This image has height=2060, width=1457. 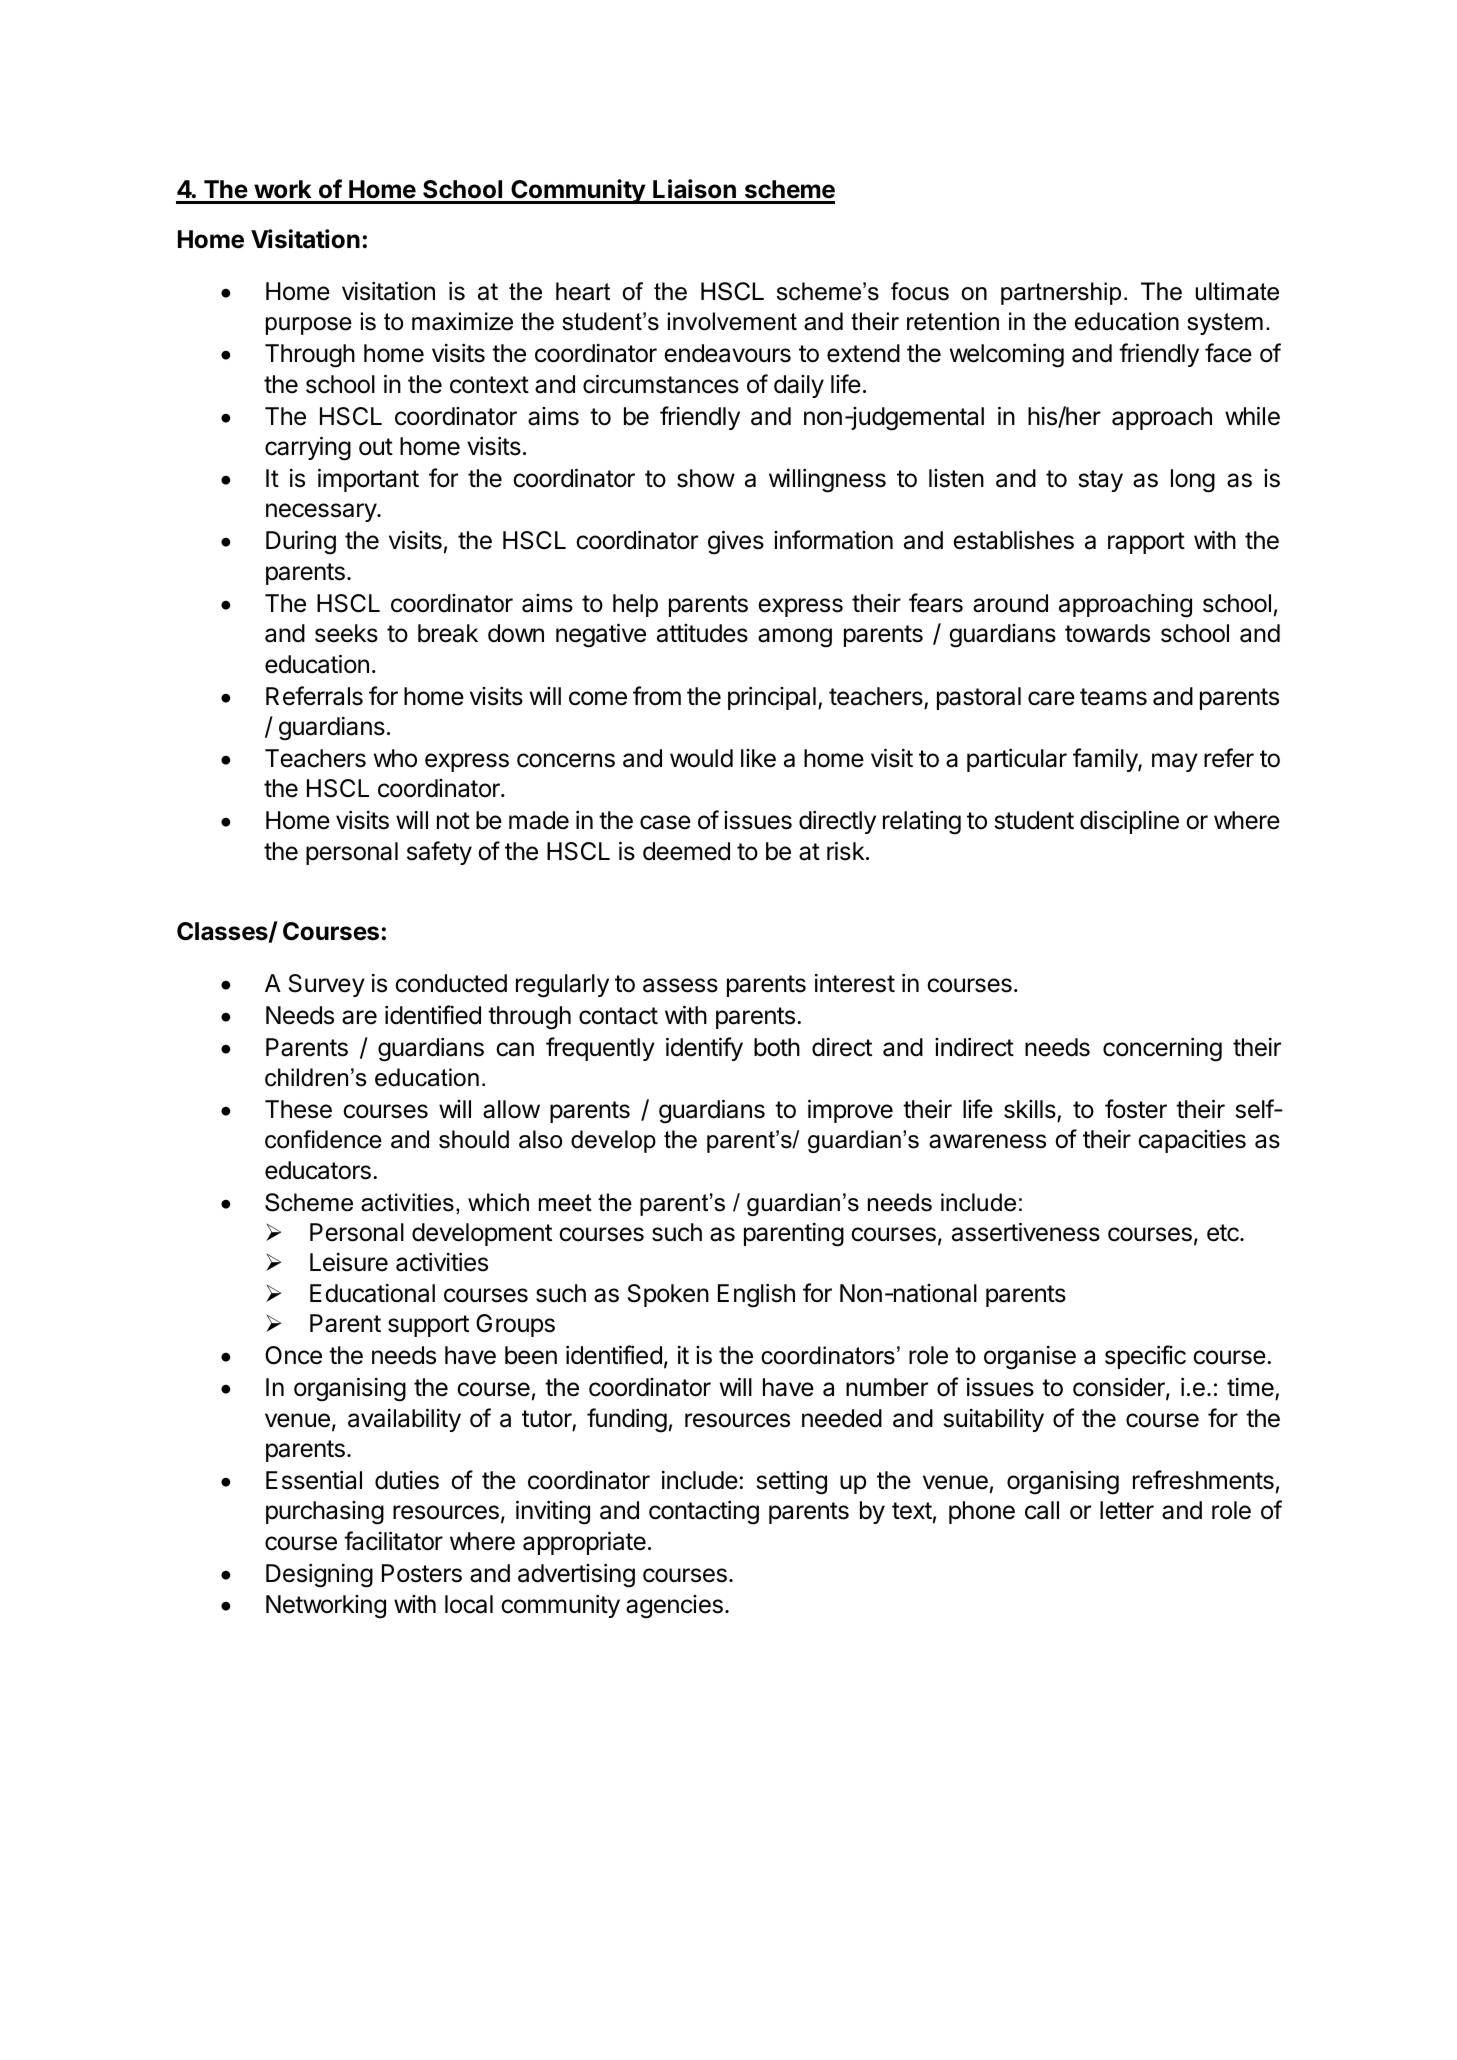 What do you see at coordinates (349, 1262) in the image?
I see `Leisure` at bounding box center [349, 1262].
